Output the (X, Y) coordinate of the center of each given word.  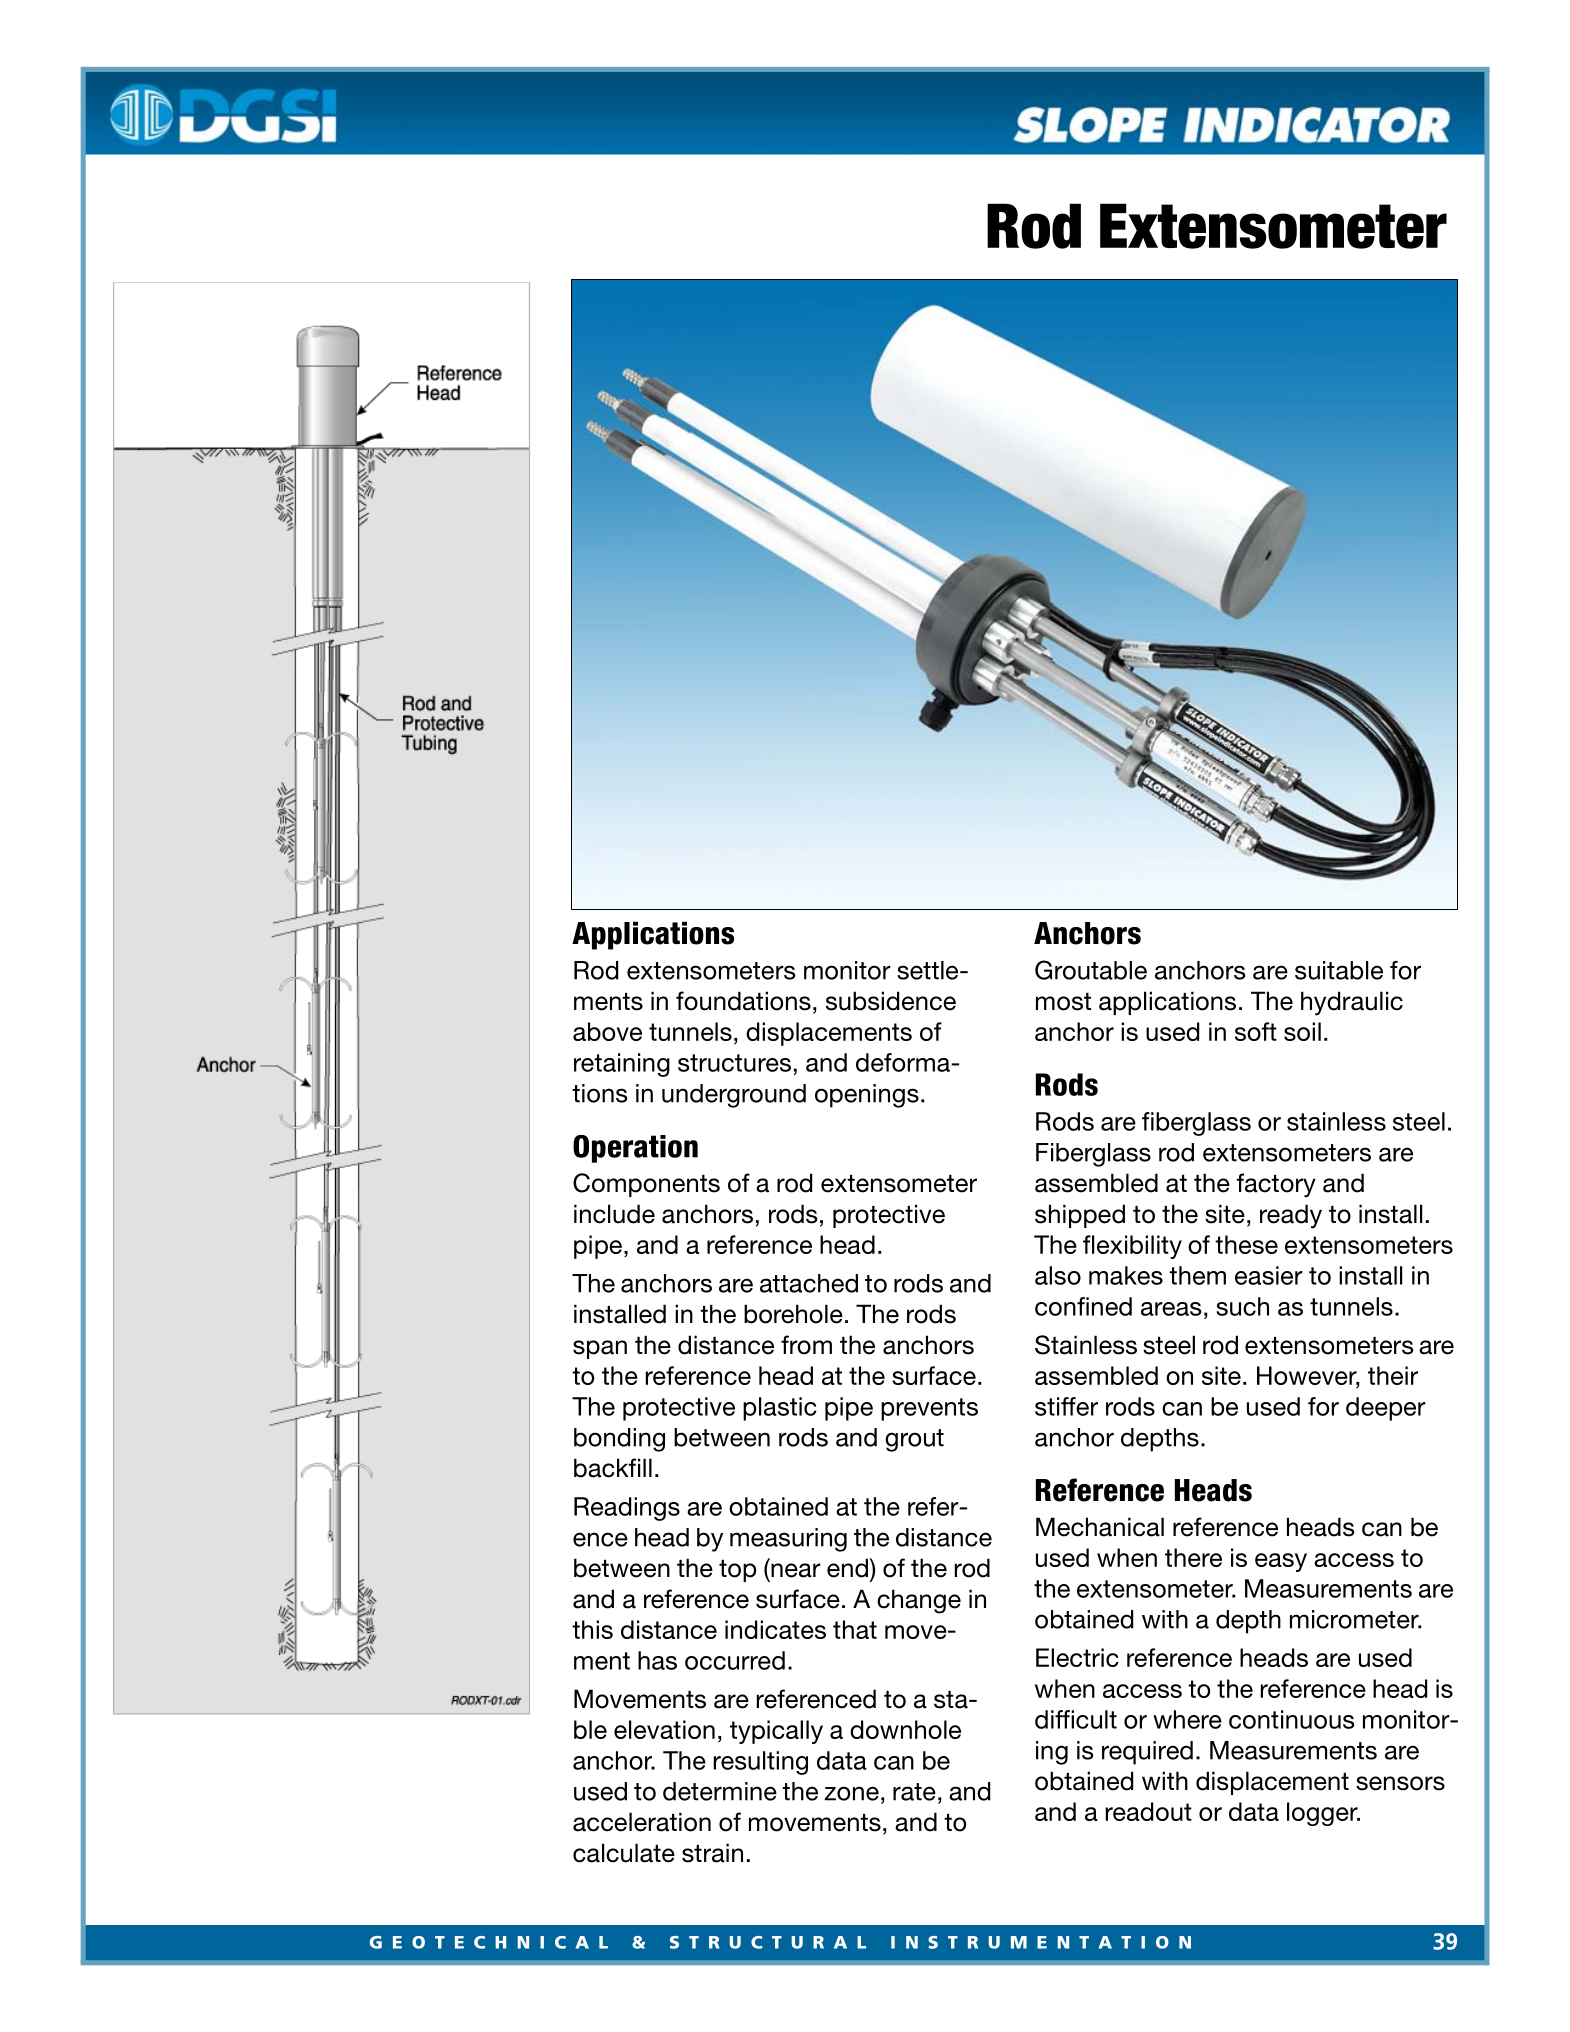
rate (914, 1792)
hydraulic (1352, 1003)
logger (1323, 1814)
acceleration (642, 1822)
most (1063, 1002)
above (607, 1031)
